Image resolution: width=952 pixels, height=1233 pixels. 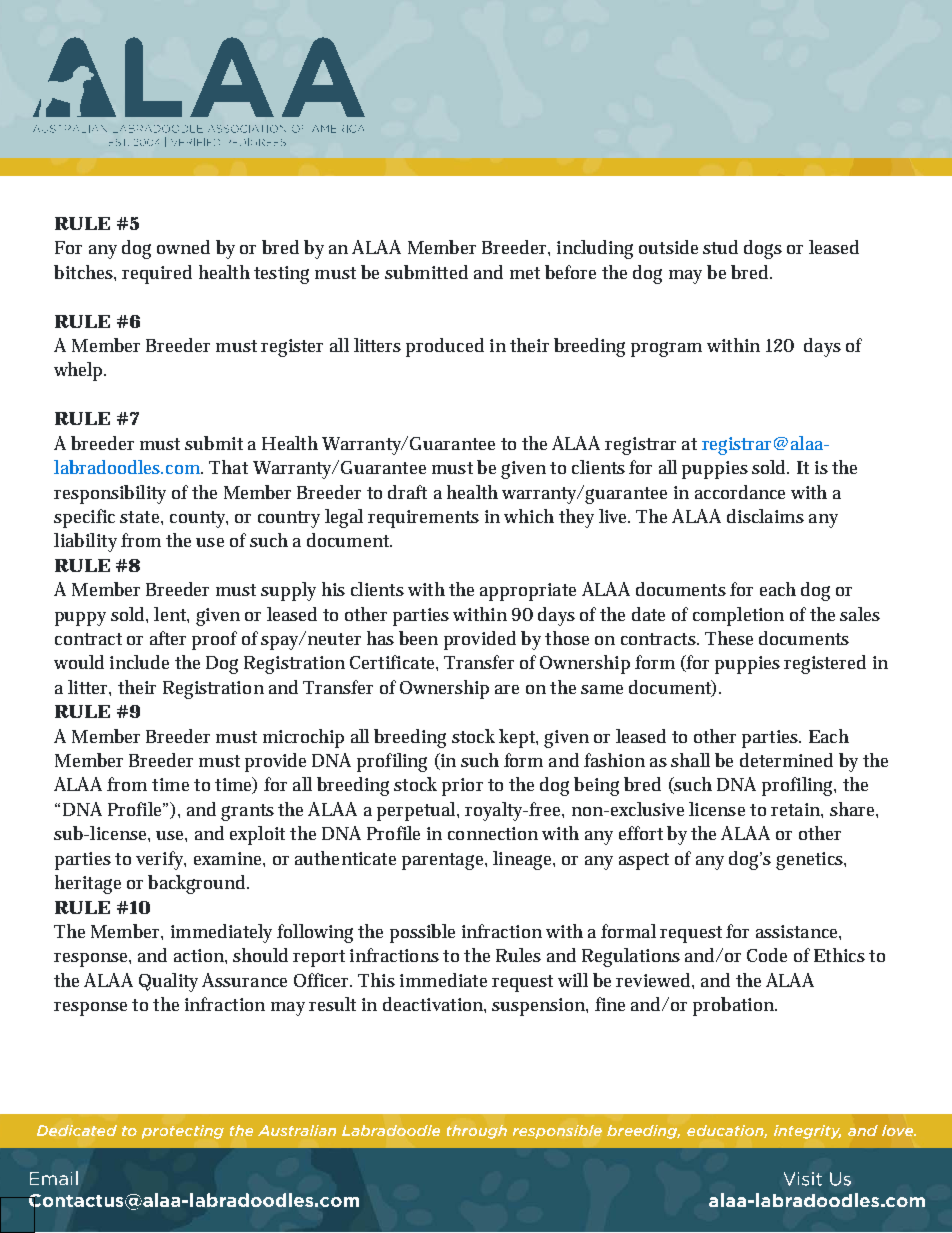 I want to click on deactivation, so click(x=434, y=1004).
